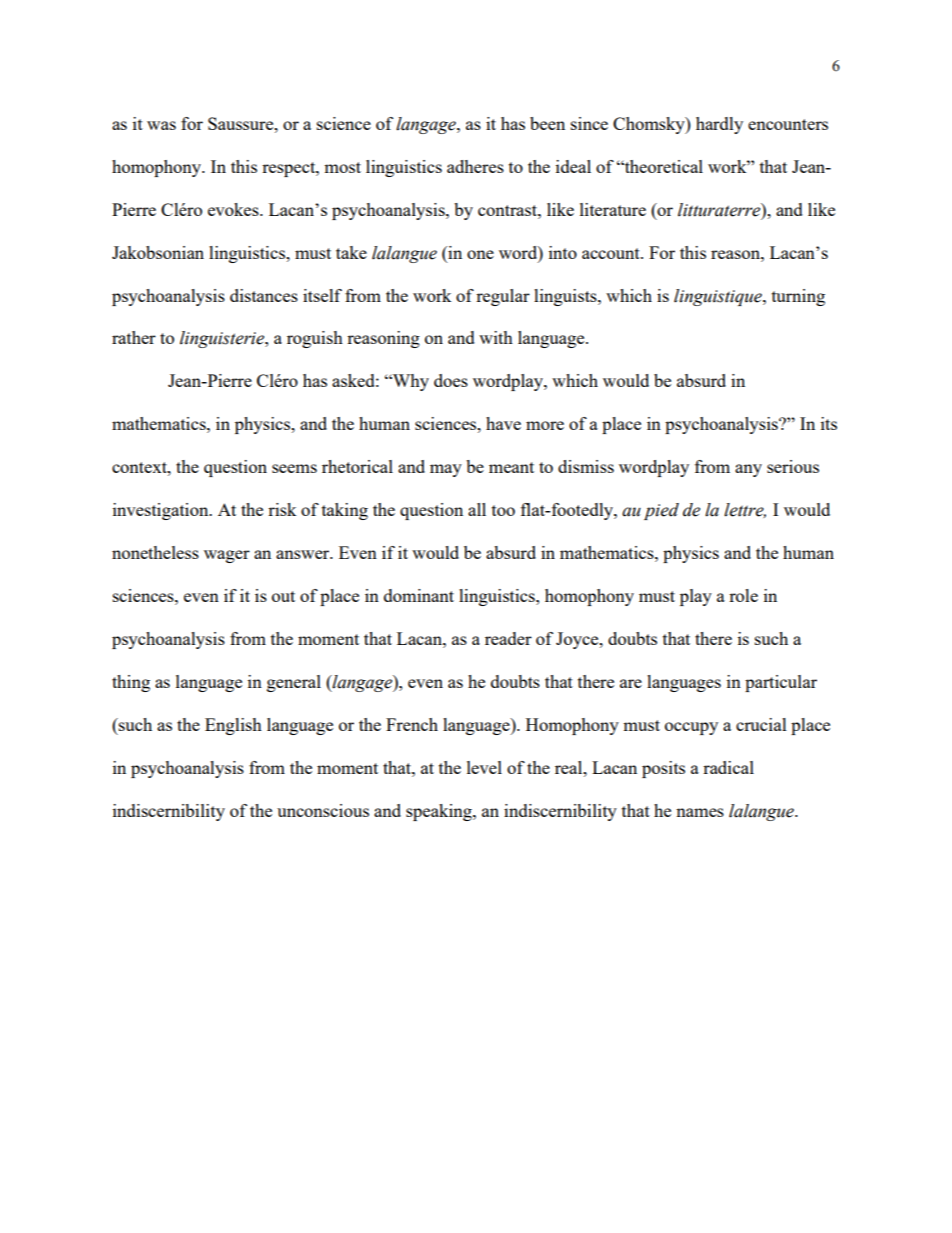 The image size is (952, 1233). What do you see at coordinates (719, 125) in the screenshot?
I see `hardly` at bounding box center [719, 125].
